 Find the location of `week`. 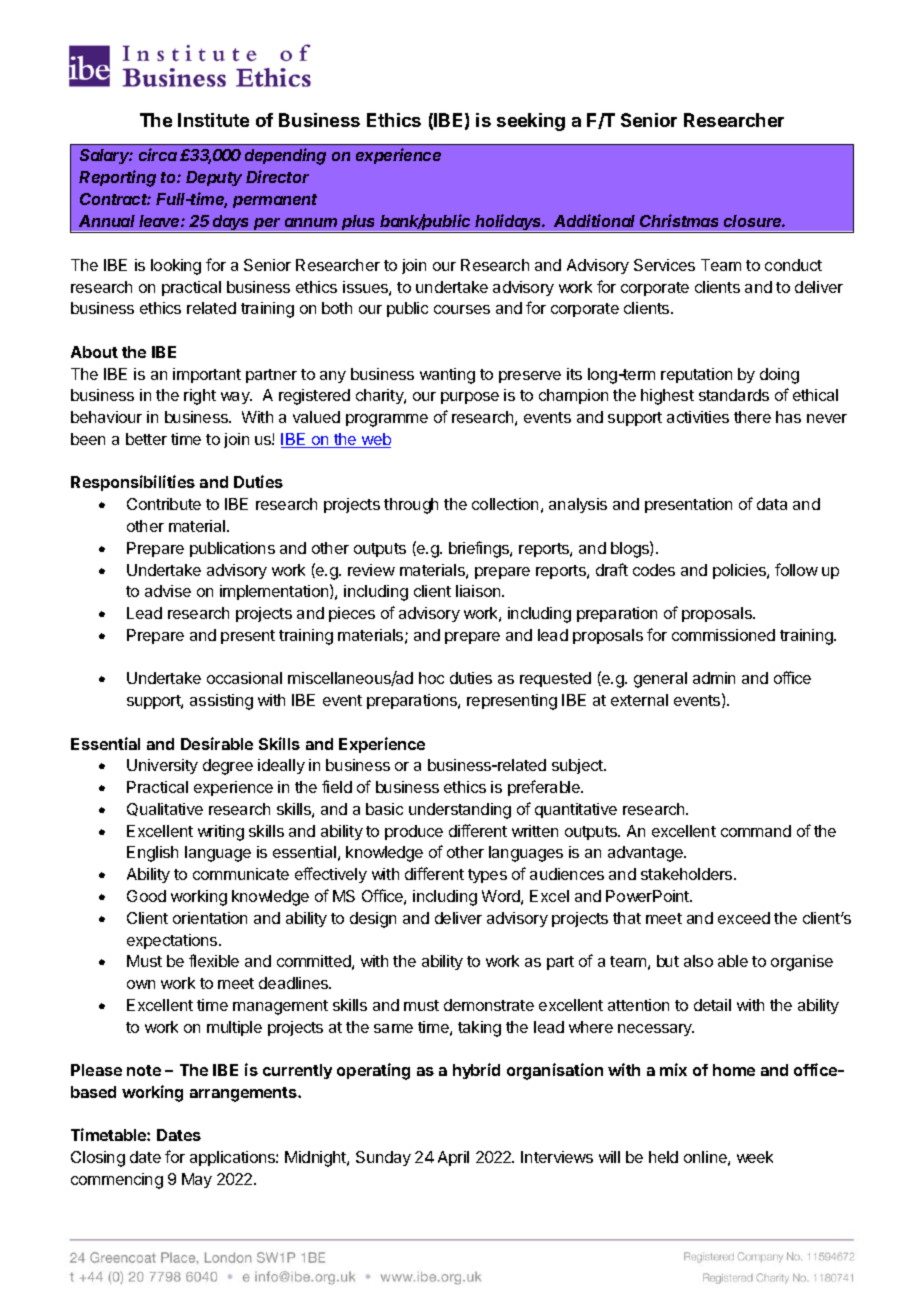

week is located at coordinates (755, 1157).
